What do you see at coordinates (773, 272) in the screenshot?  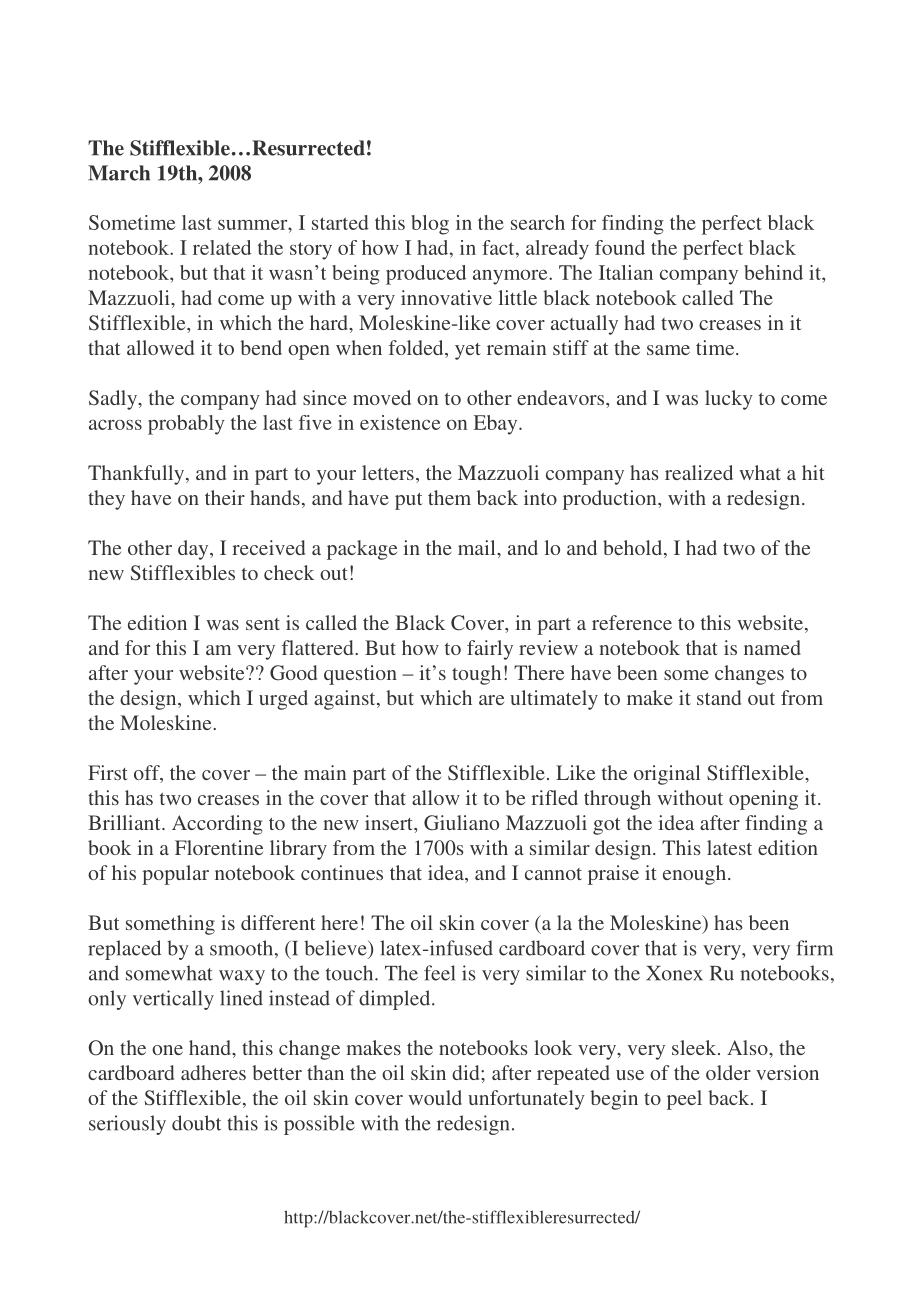 I see `behind` at bounding box center [773, 272].
